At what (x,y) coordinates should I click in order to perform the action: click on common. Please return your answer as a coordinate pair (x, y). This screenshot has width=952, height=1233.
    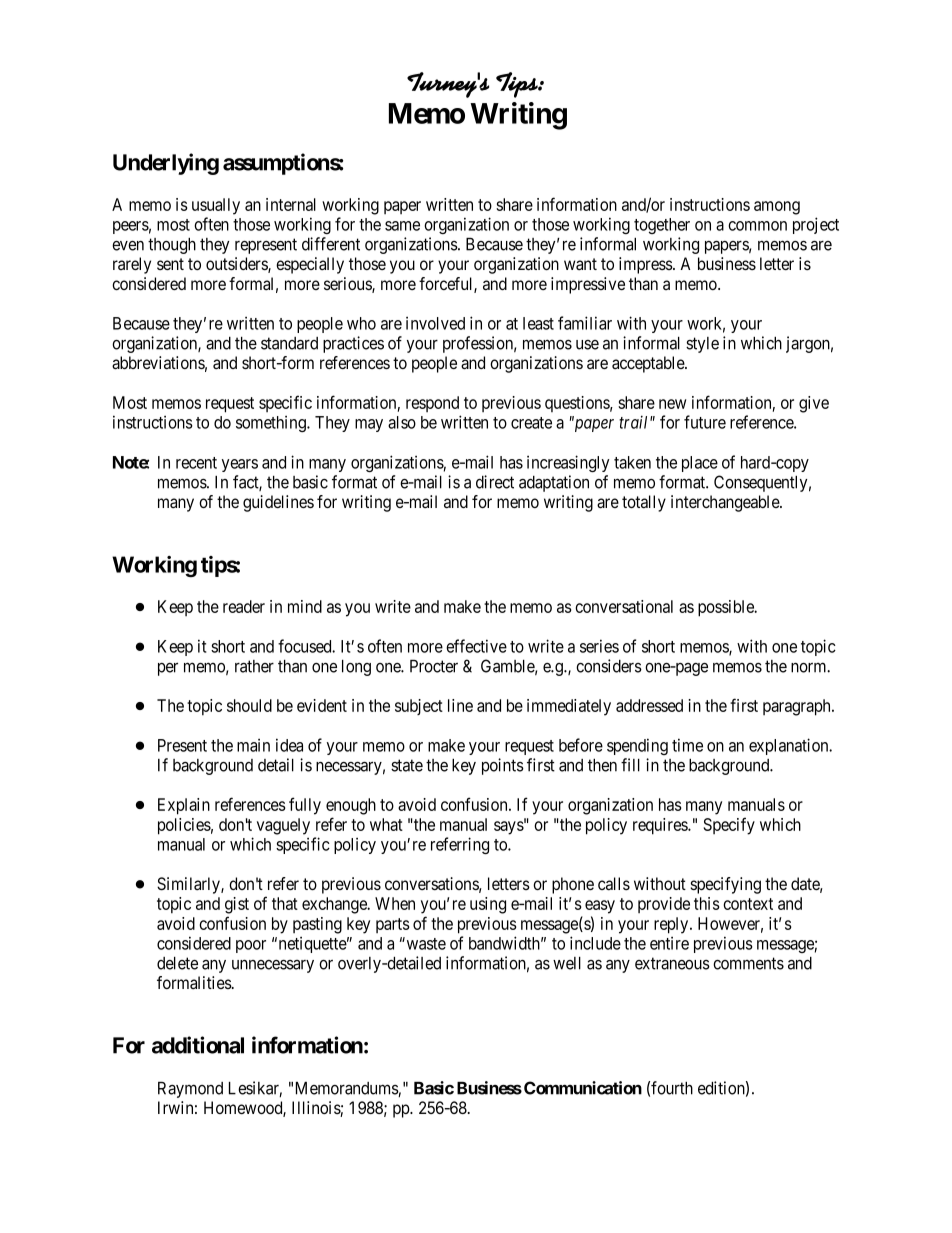
    Looking at the image, I should click on (757, 226).
